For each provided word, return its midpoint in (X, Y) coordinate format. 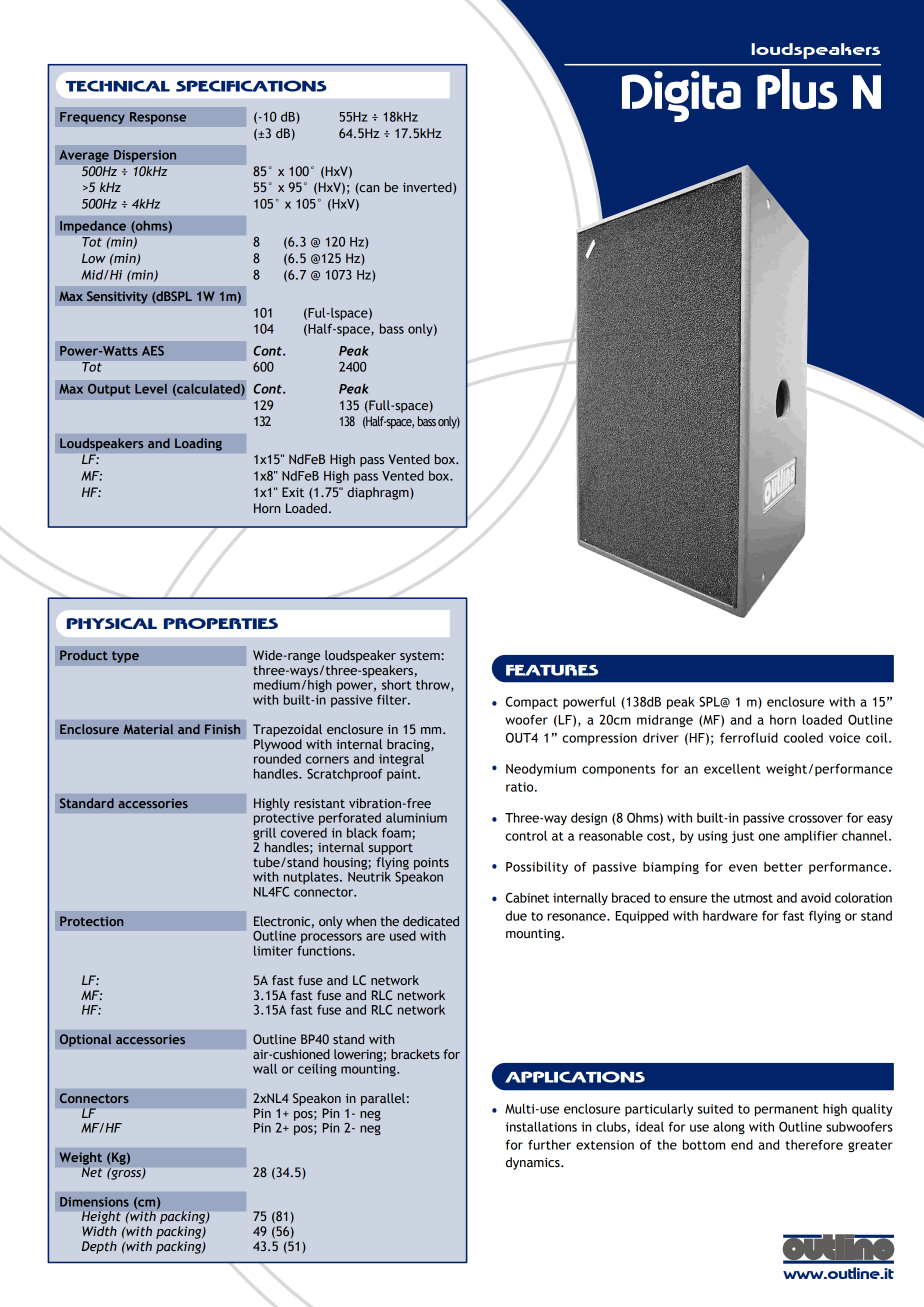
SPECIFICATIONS (251, 86)
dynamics (534, 1163)
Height (101, 1217)
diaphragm (379, 493)
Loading (198, 444)
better (783, 867)
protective (284, 819)
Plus (797, 89)
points (431, 864)
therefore (814, 1145)
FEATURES (552, 670)
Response (158, 118)
